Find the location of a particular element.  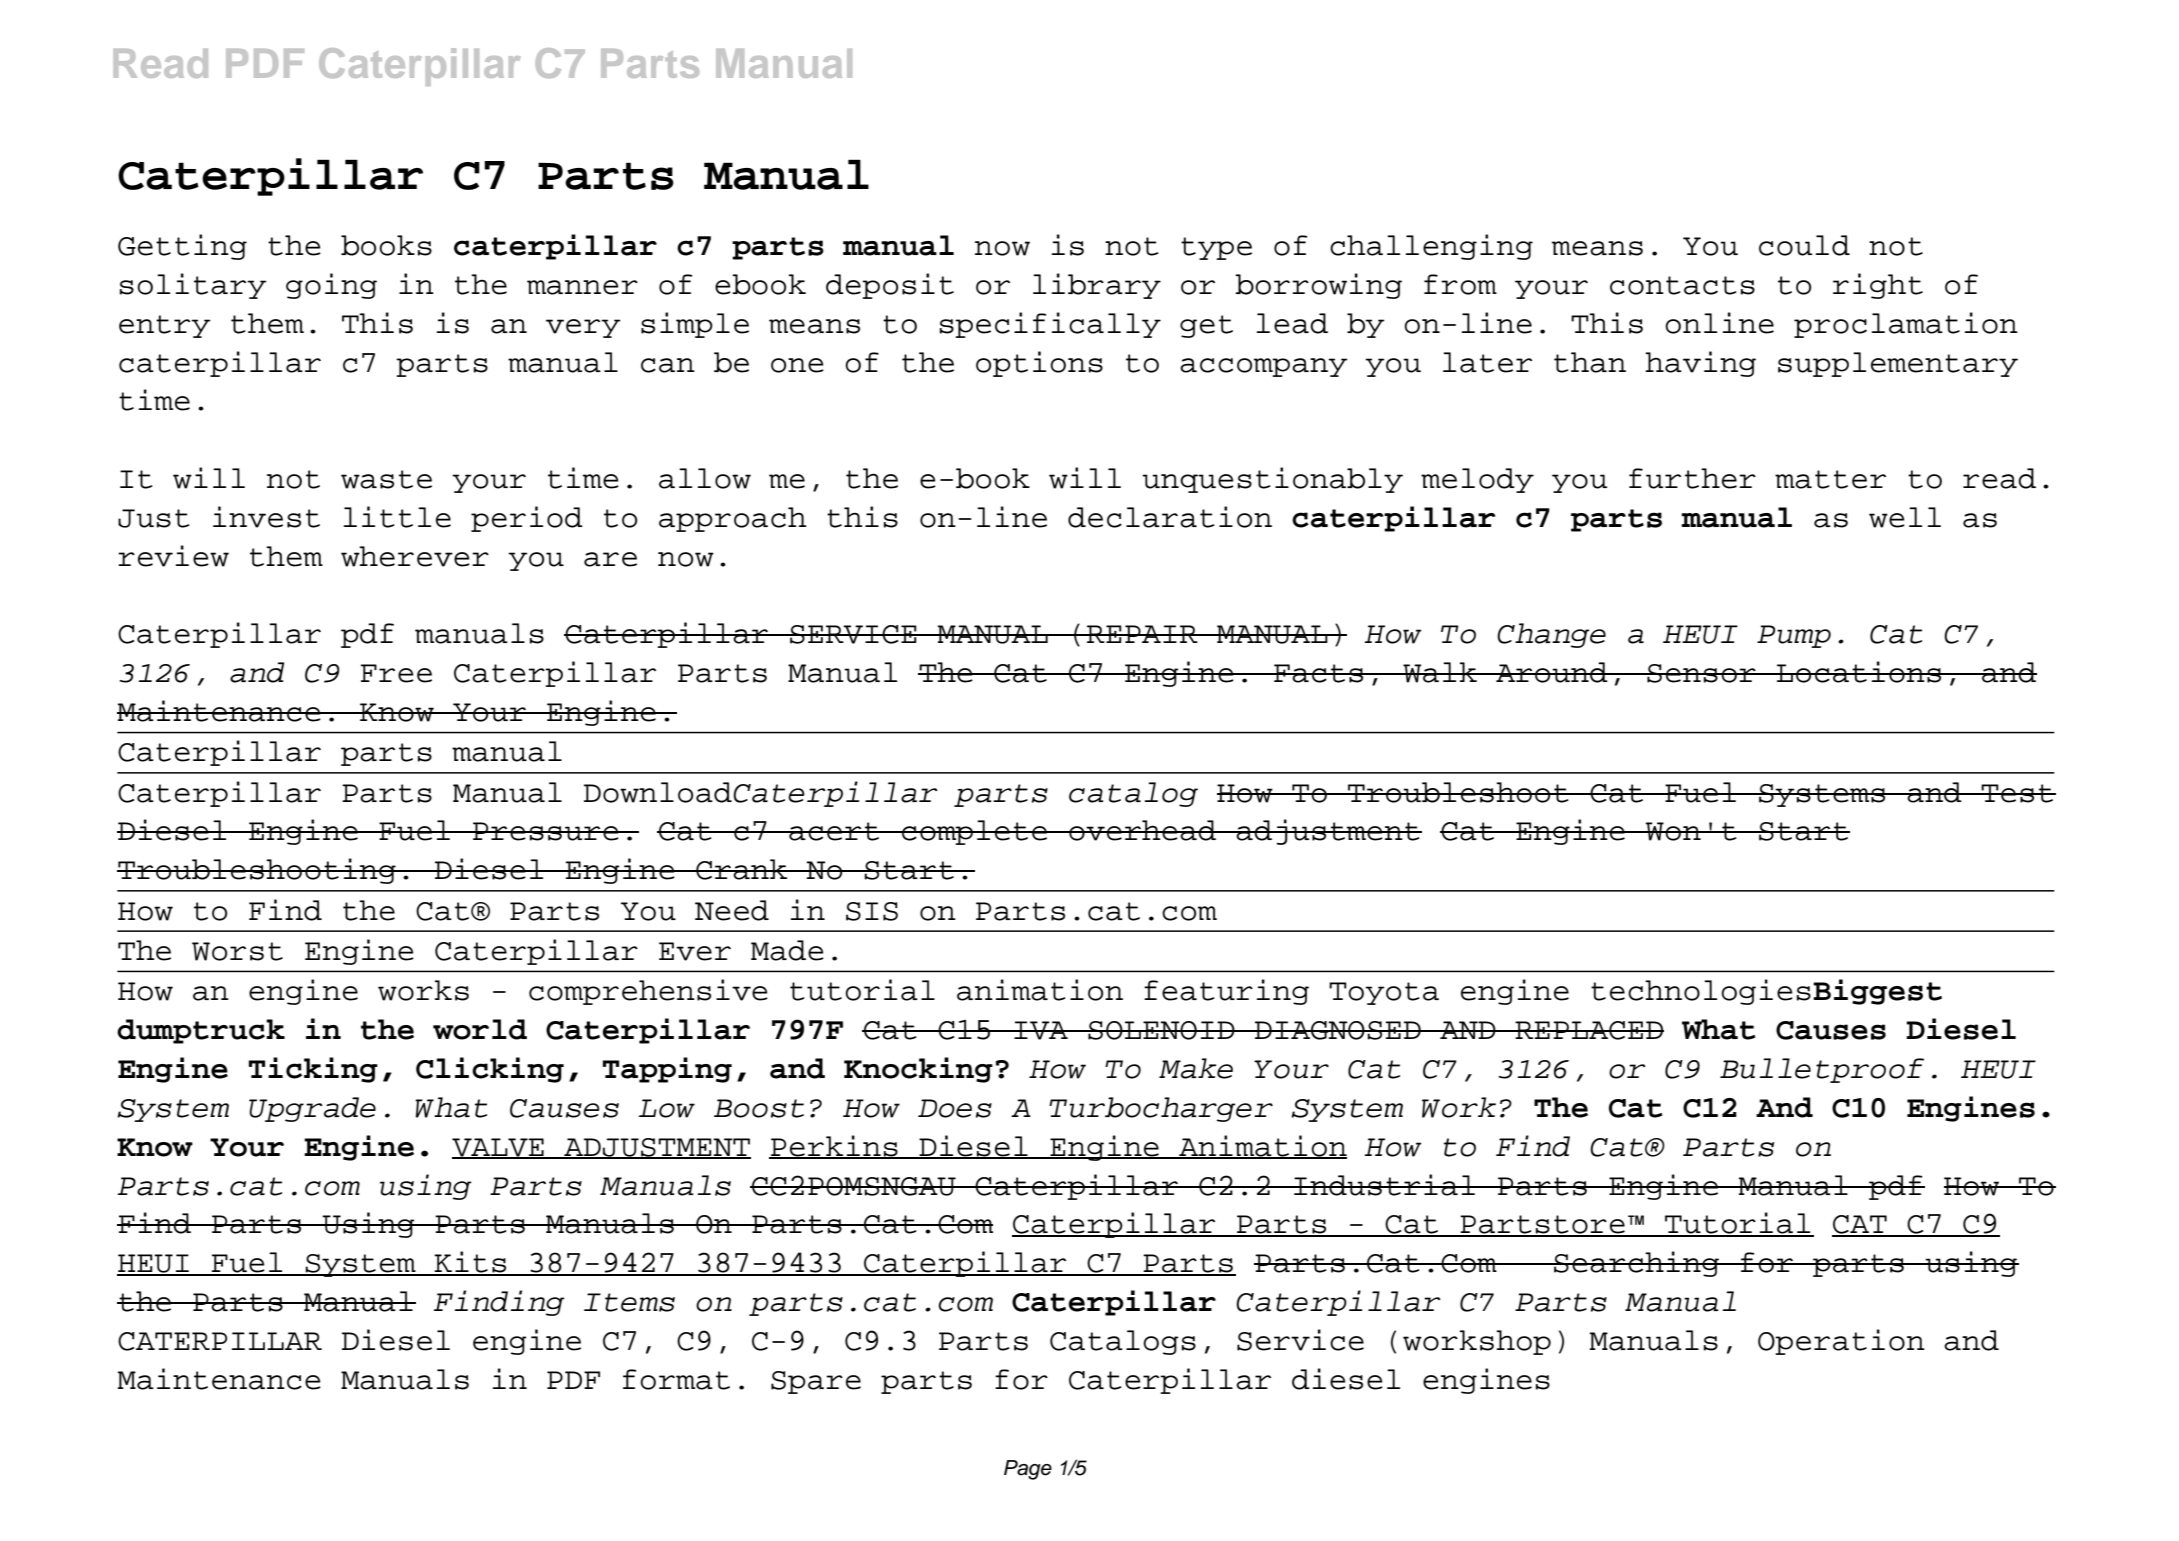

overhead is located at coordinates (1142, 830).
